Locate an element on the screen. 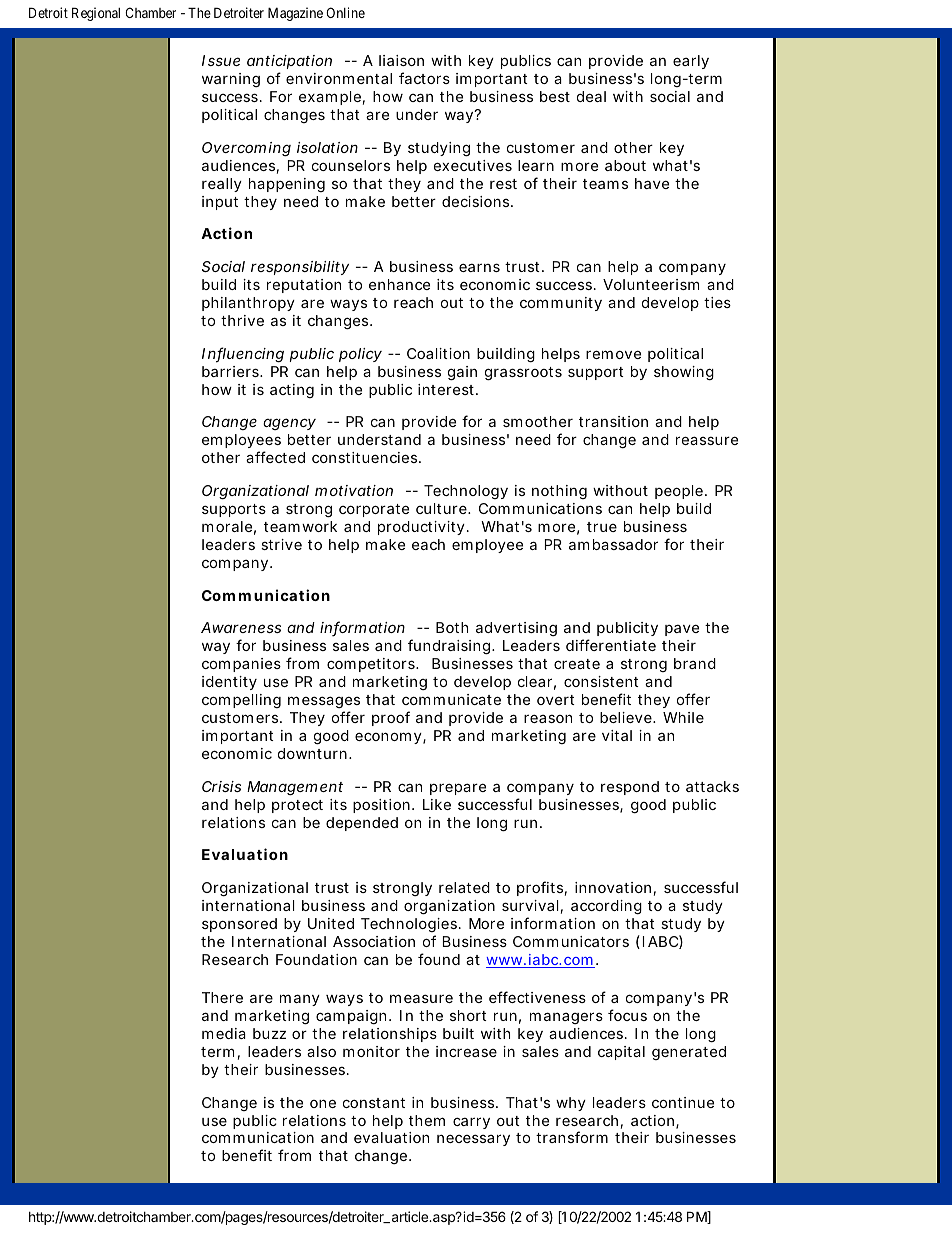  media is located at coordinates (224, 1033).
